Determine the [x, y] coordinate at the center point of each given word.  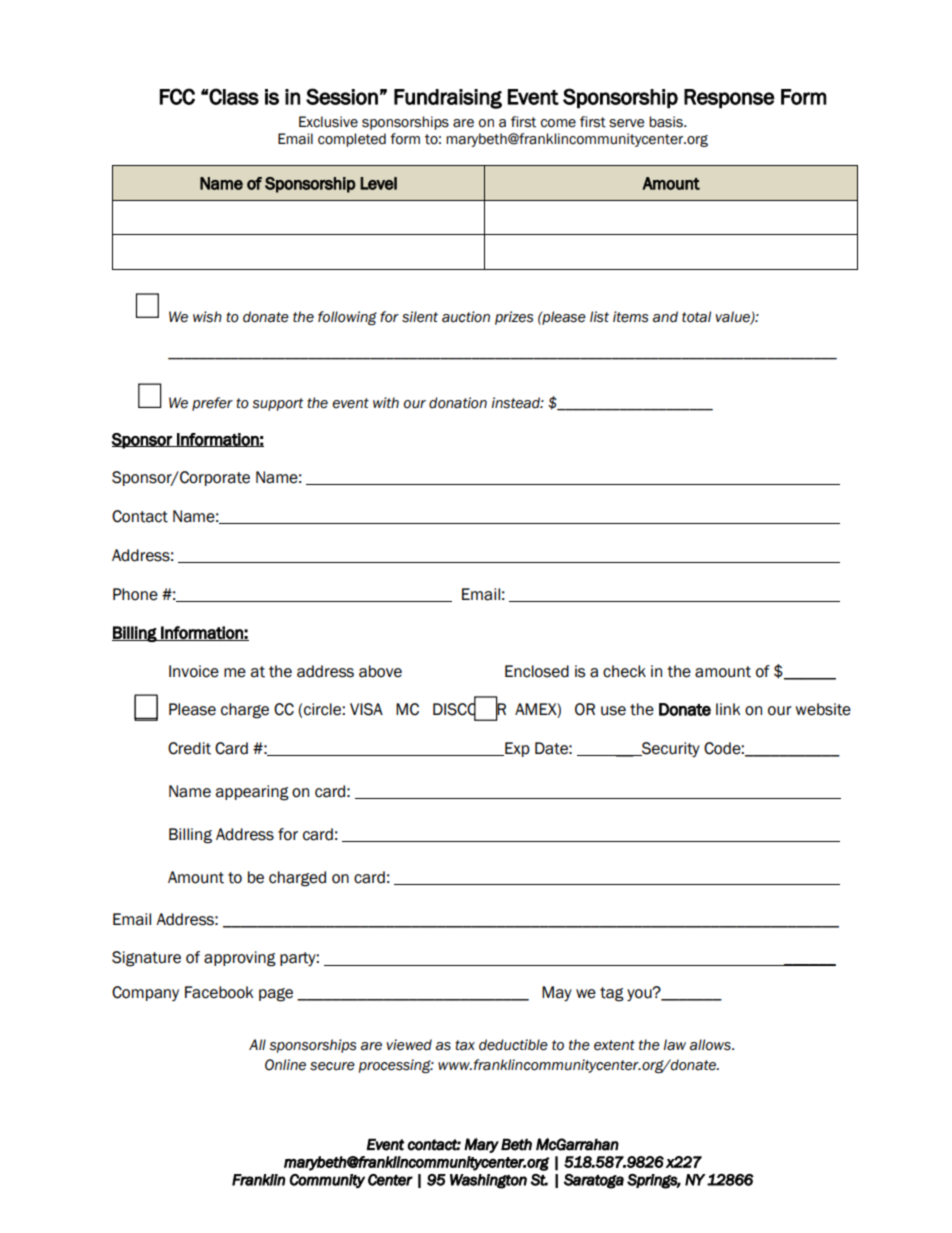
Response [729, 99]
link [728, 709]
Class [233, 96]
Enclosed [537, 671]
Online [285, 1065]
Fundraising [448, 99]
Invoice [194, 671]
